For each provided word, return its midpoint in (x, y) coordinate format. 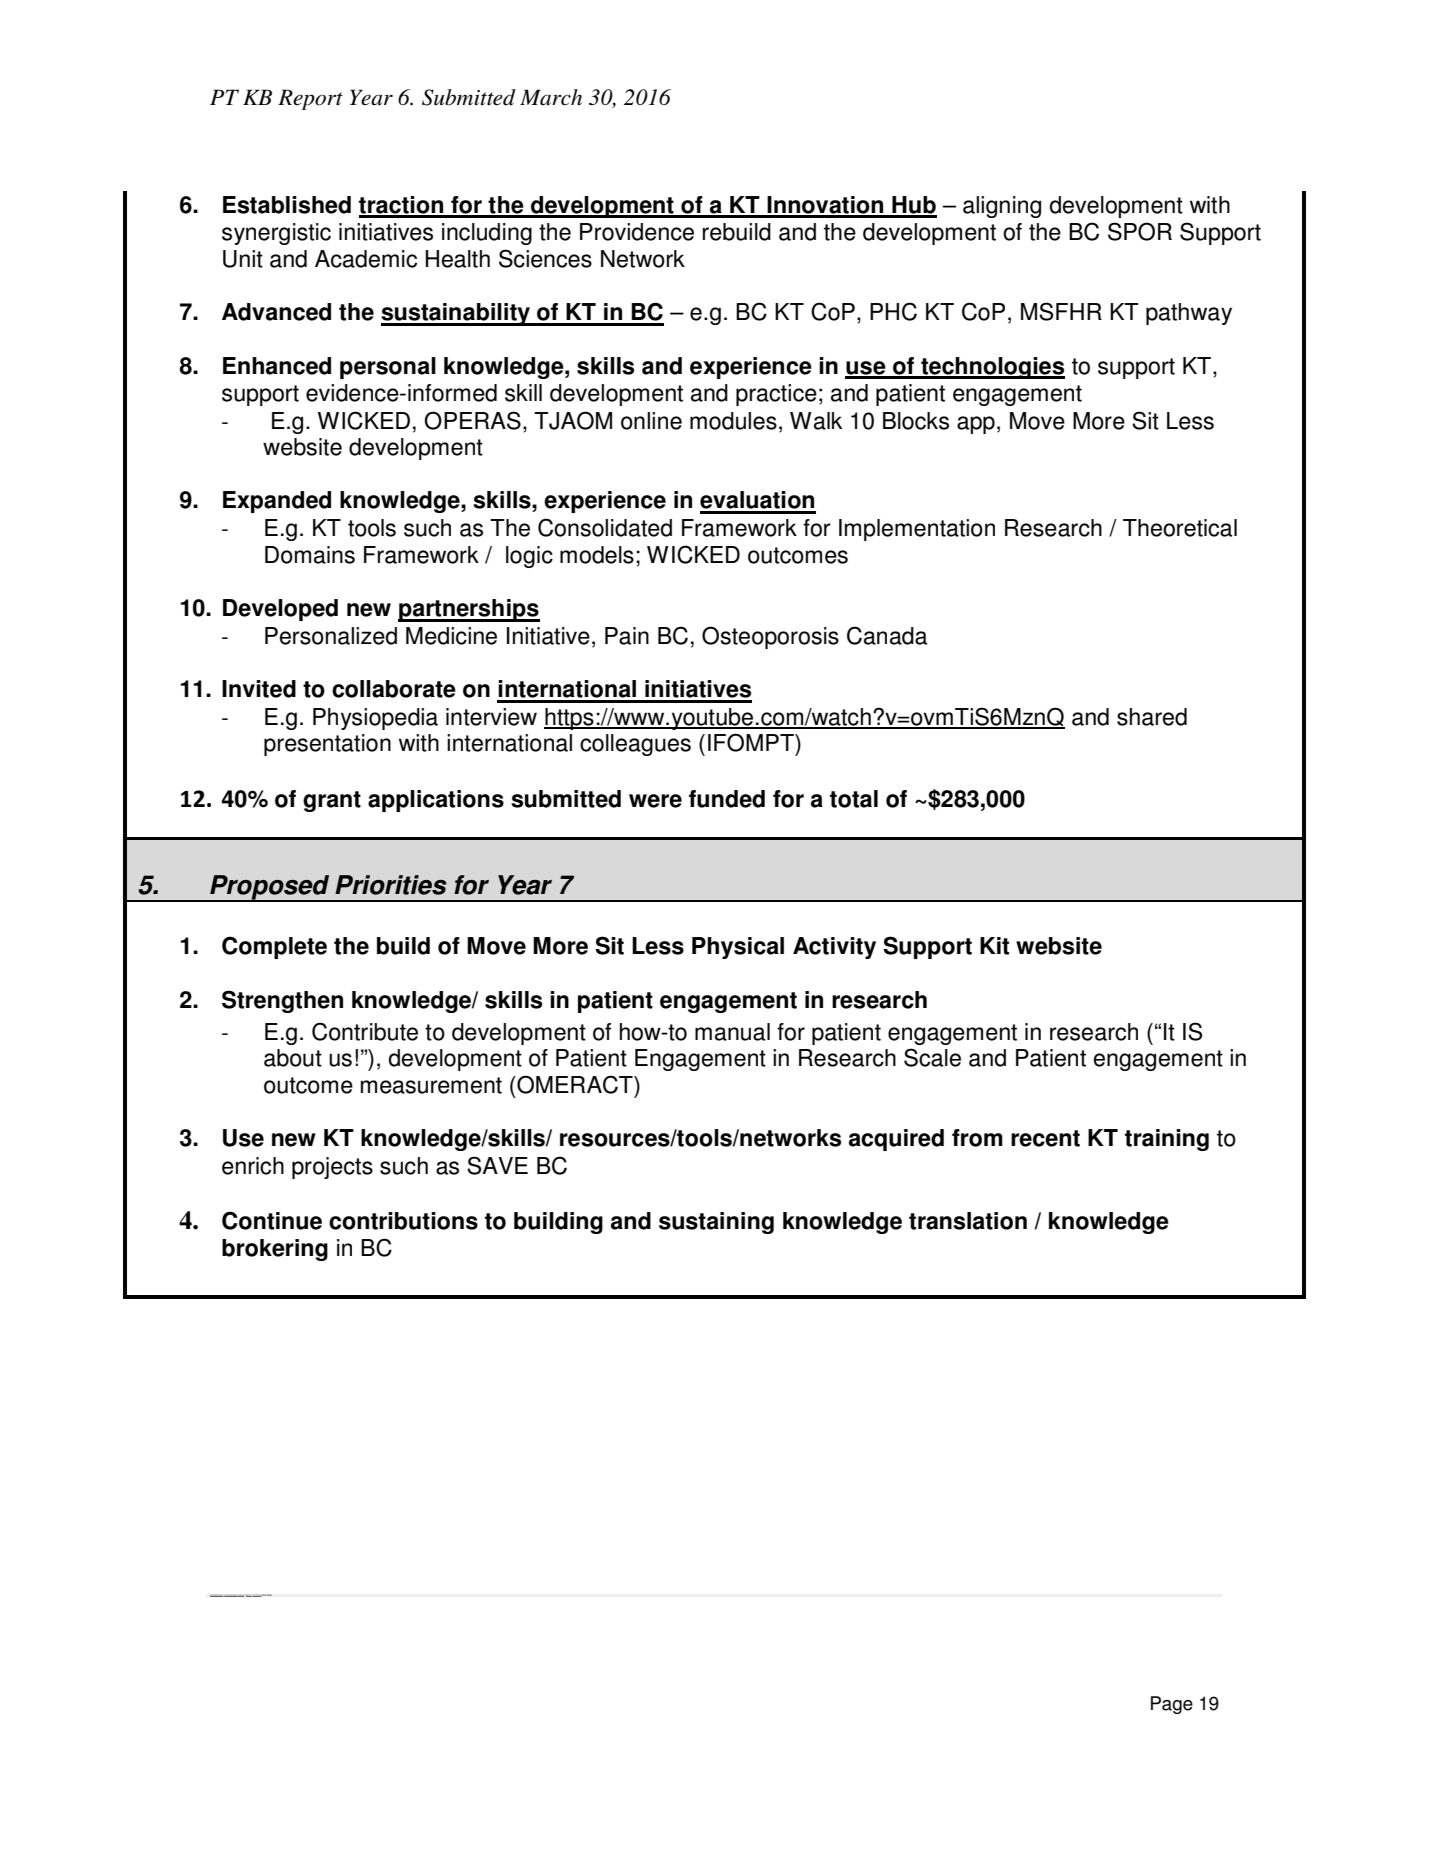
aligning (1002, 207)
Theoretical (1180, 528)
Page (1172, 1705)
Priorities (391, 885)
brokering (275, 1250)
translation (968, 1221)
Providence (637, 232)
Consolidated (605, 527)
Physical (738, 948)
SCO (269, 1595)
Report (310, 99)
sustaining (716, 1223)
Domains (310, 555)
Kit (994, 946)
